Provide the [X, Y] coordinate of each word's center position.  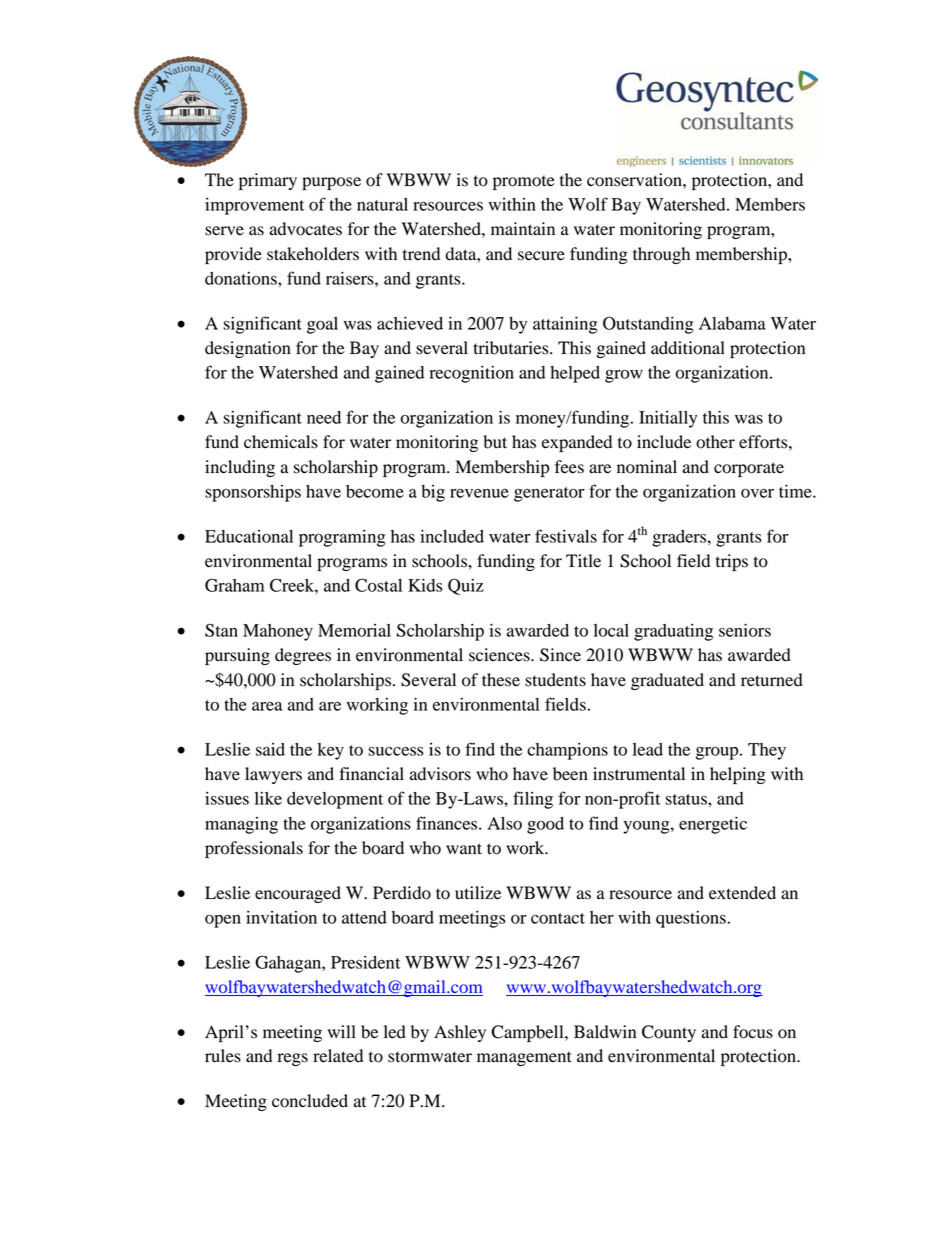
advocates [306, 229]
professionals [254, 849]
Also [504, 823]
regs [293, 1059]
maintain [523, 229]
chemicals [281, 442]
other [715, 442]
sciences [500, 655]
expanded [577, 443]
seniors [745, 630]
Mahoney [278, 632]
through [661, 255]
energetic [713, 825]
